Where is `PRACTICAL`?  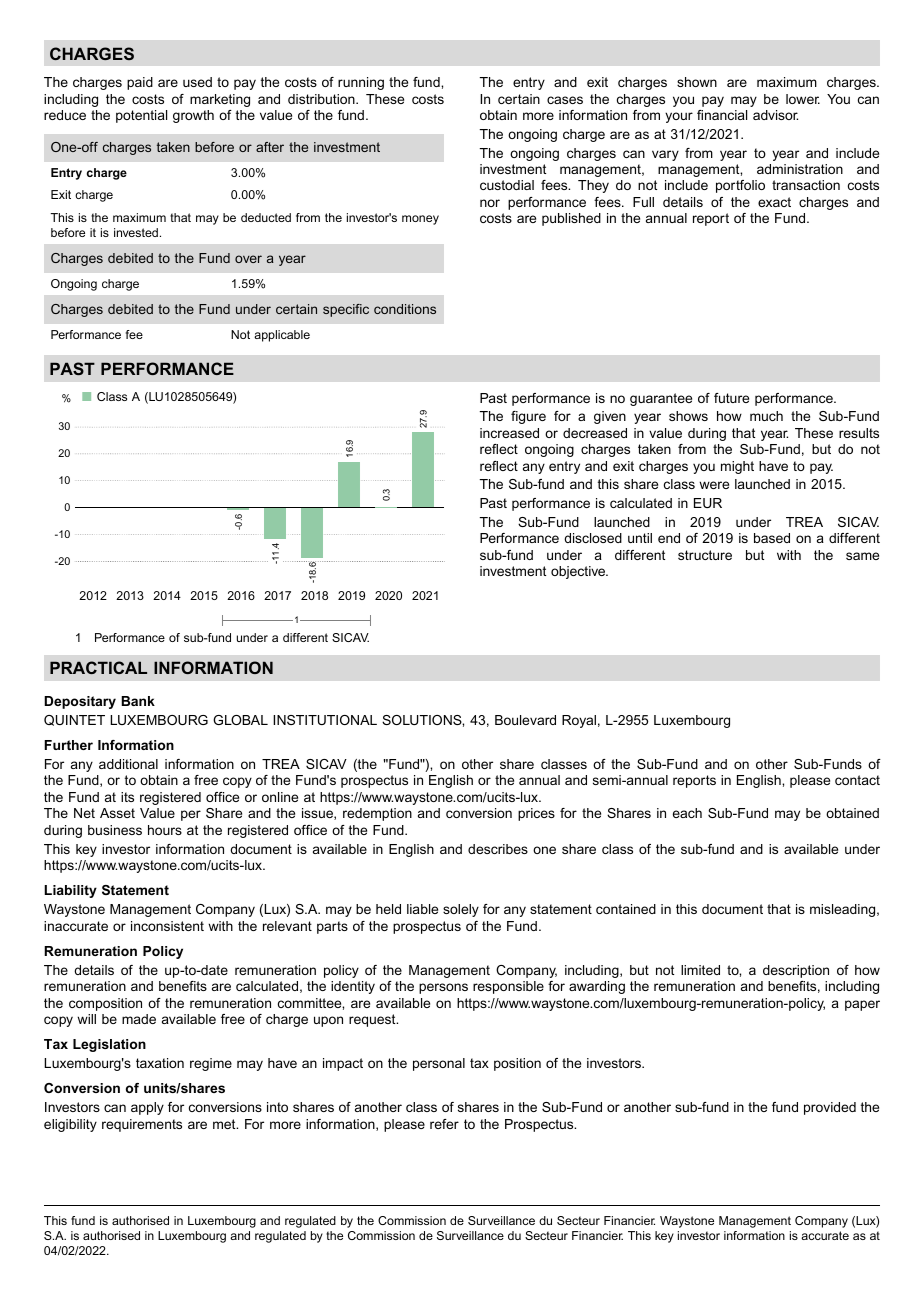
PRACTICAL is located at coordinates (98, 667).
